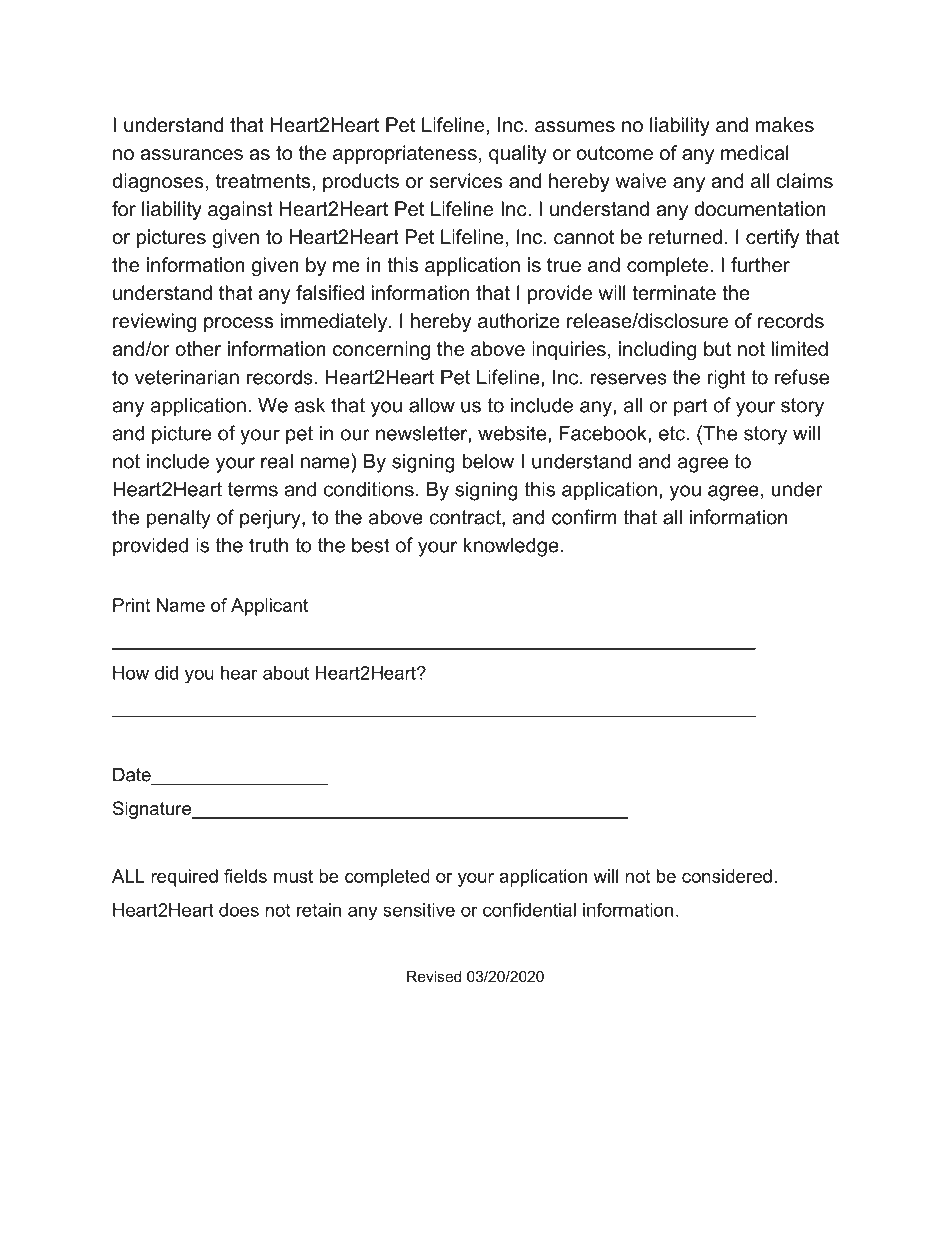  What do you see at coordinates (191, 155) in the document?
I see `assurances` at bounding box center [191, 155].
